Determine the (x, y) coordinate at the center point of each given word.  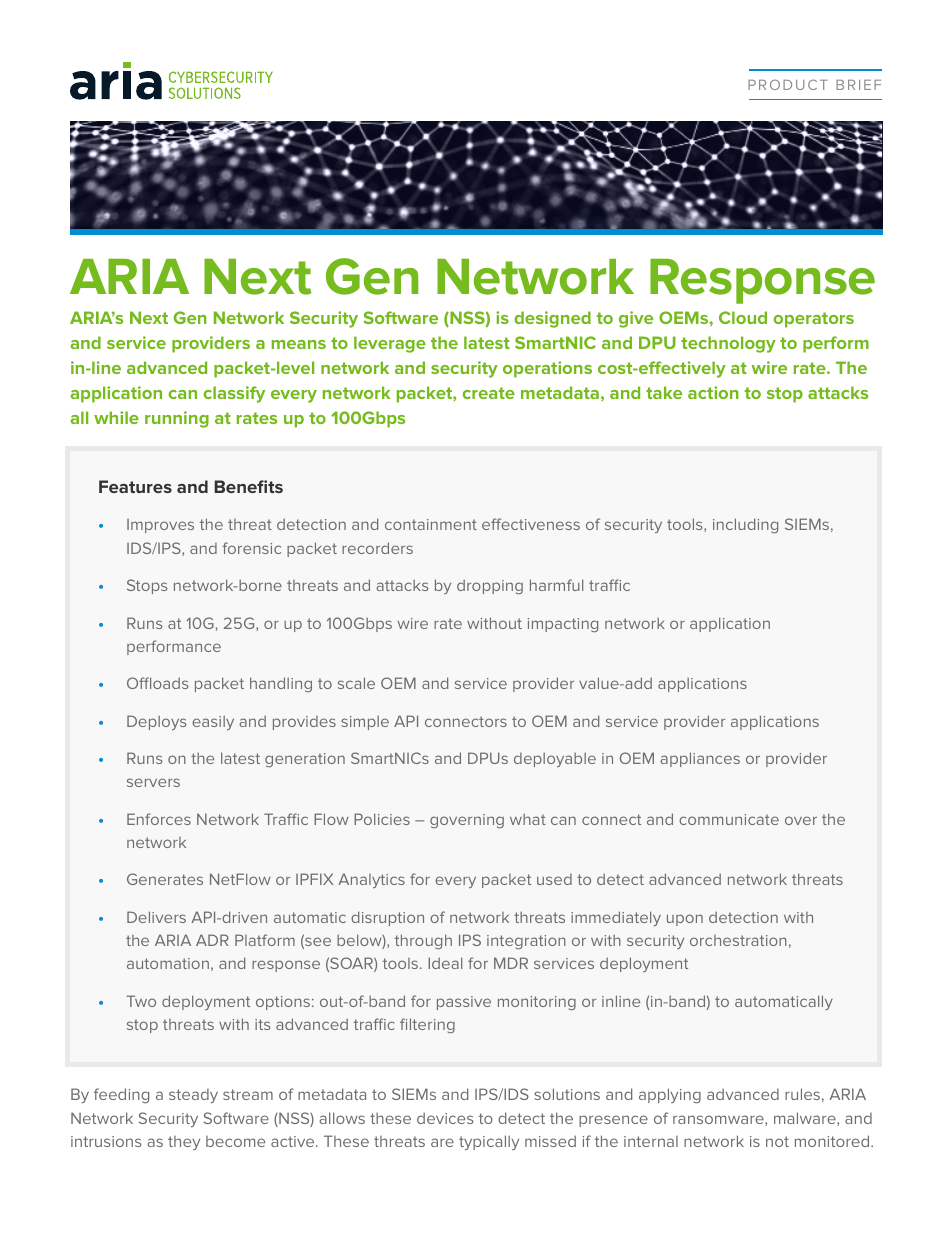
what (528, 819)
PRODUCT (788, 84)
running (177, 419)
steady (193, 1096)
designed (552, 319)
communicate (729, 819)
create (488, 393)
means (299, 344)
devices (445, 1118)
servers (153, 782)
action (713, 392)
